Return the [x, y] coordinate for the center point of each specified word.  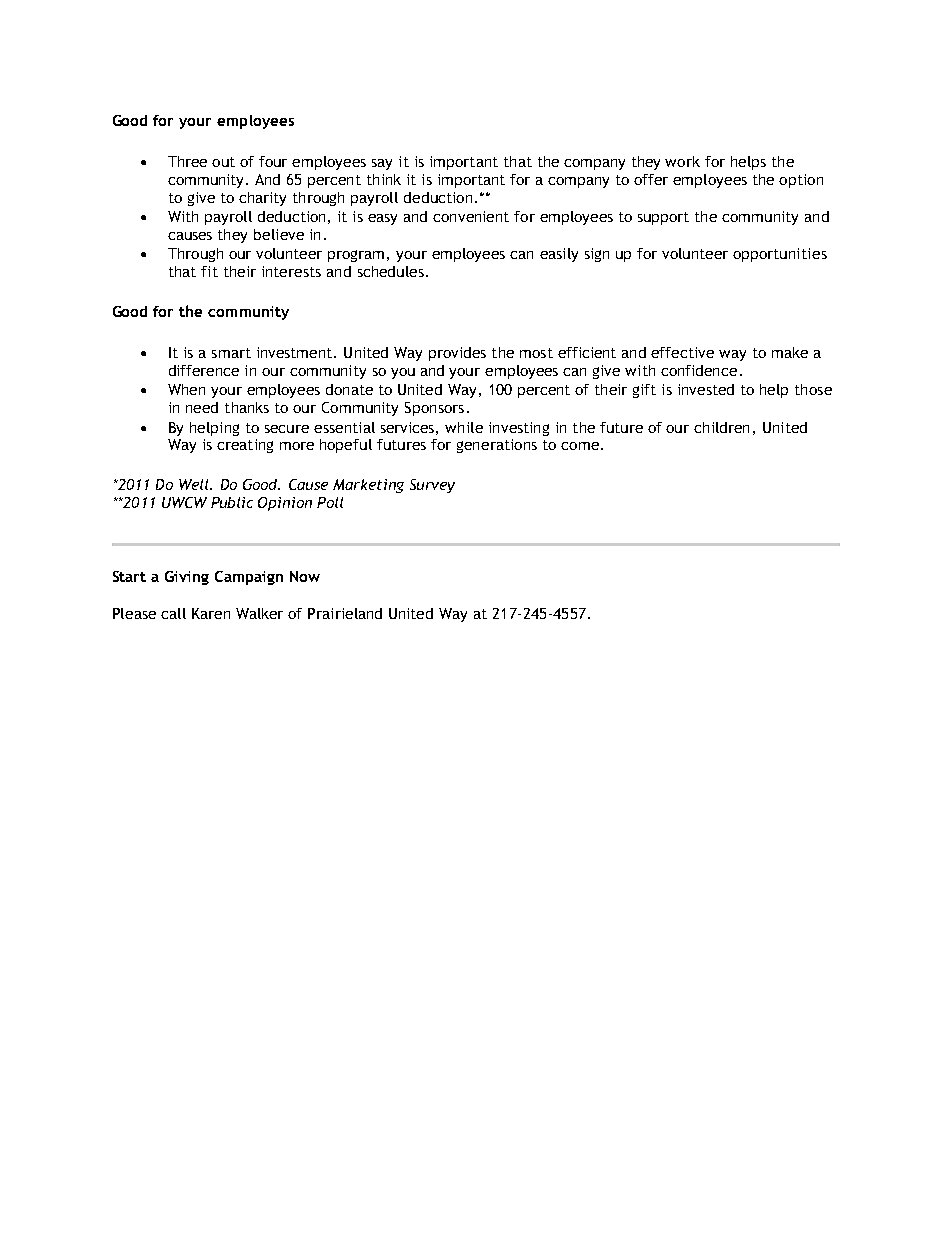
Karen [211, 613]
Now [305, 576]
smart [231, 353]
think [384, 179]
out [223, 162]
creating [245, 446]
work [682, 161]
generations [497, 446]
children [721, 427]
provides [457, 354]
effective [682, 352]
